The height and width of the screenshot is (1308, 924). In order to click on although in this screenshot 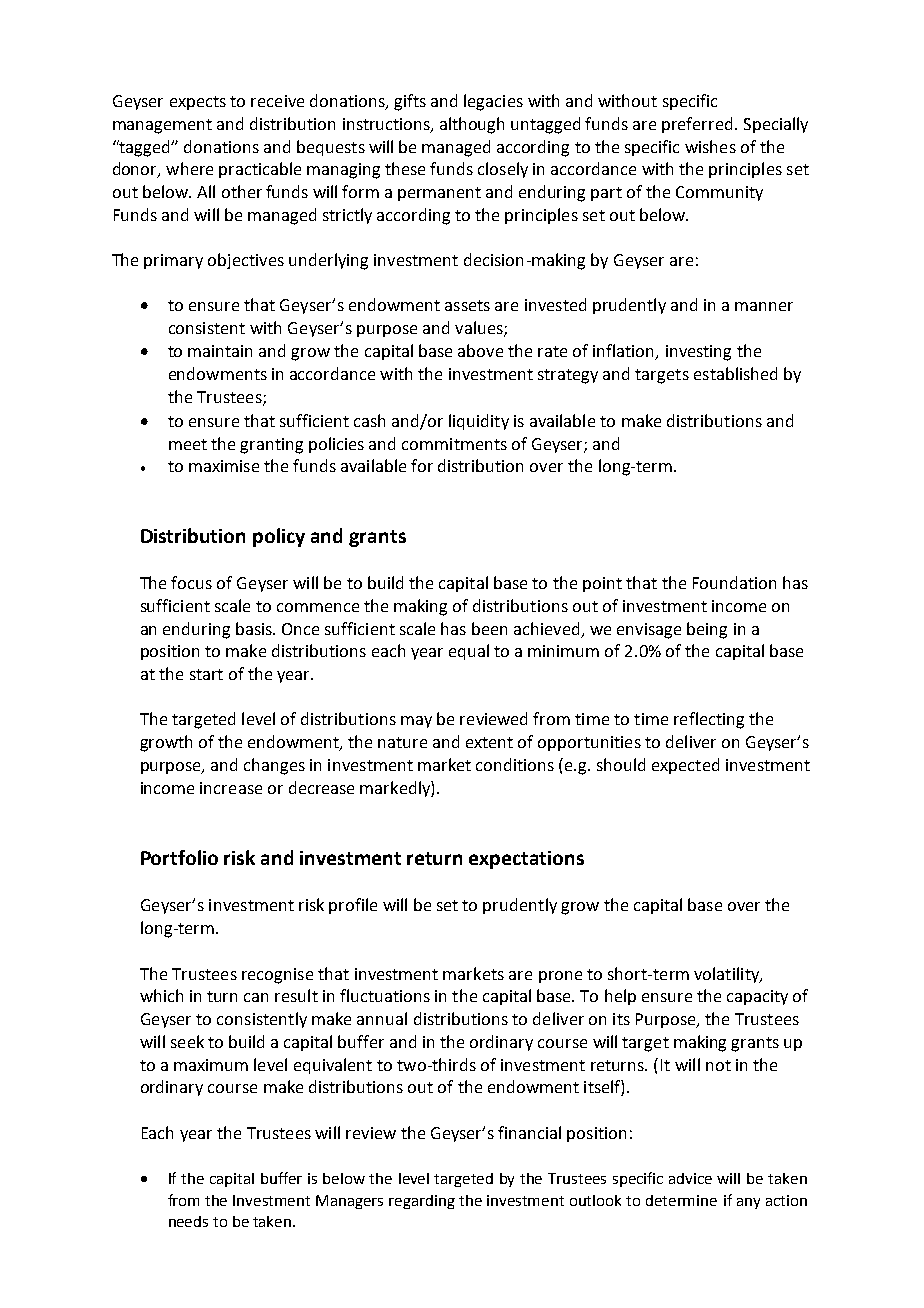, I will do `click(472, 125)`.
